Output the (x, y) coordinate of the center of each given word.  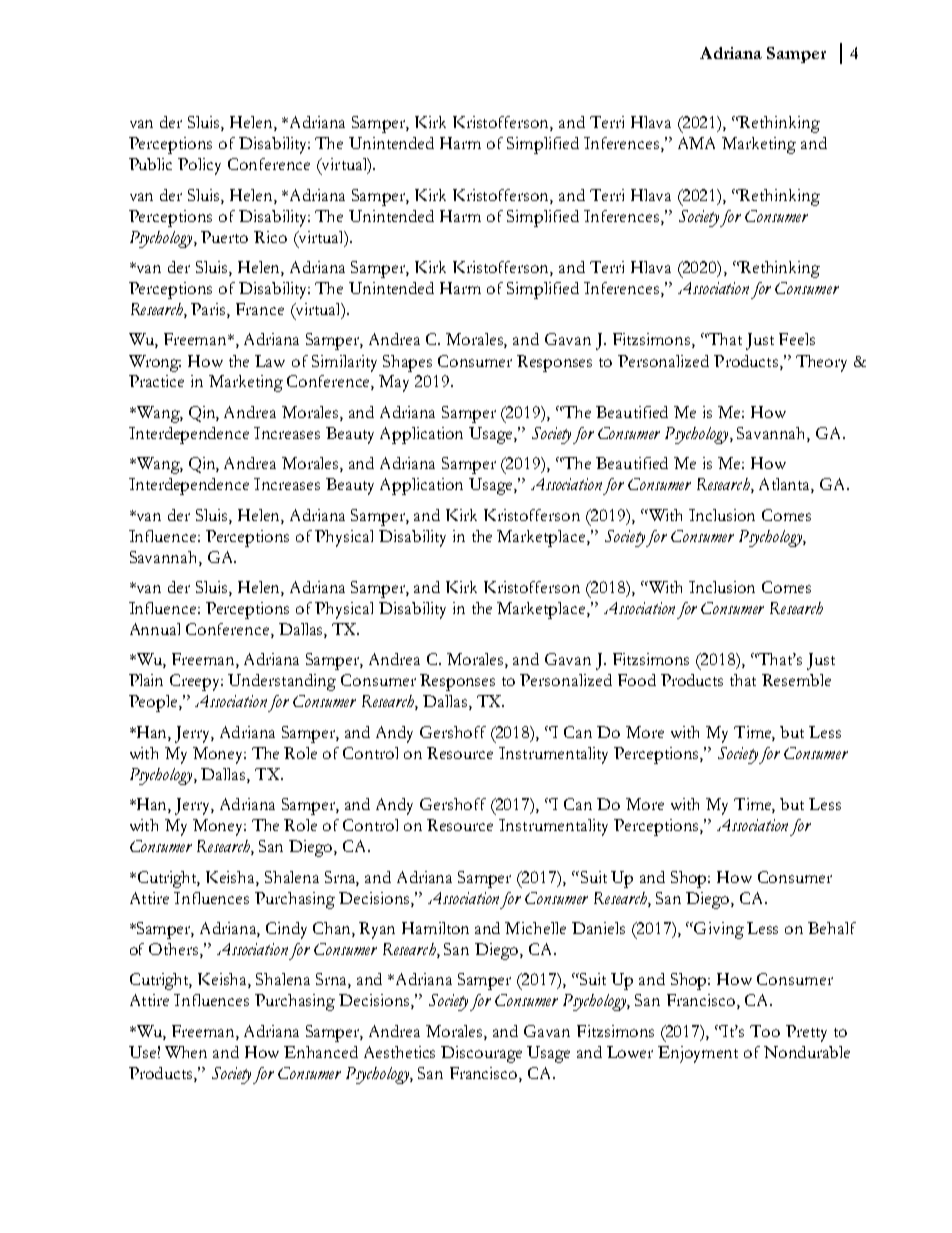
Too (765, 1031)
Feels (797, 339)
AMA (696, 143)
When (186, 1052)
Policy (199, 166)
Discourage (481, 1054)
